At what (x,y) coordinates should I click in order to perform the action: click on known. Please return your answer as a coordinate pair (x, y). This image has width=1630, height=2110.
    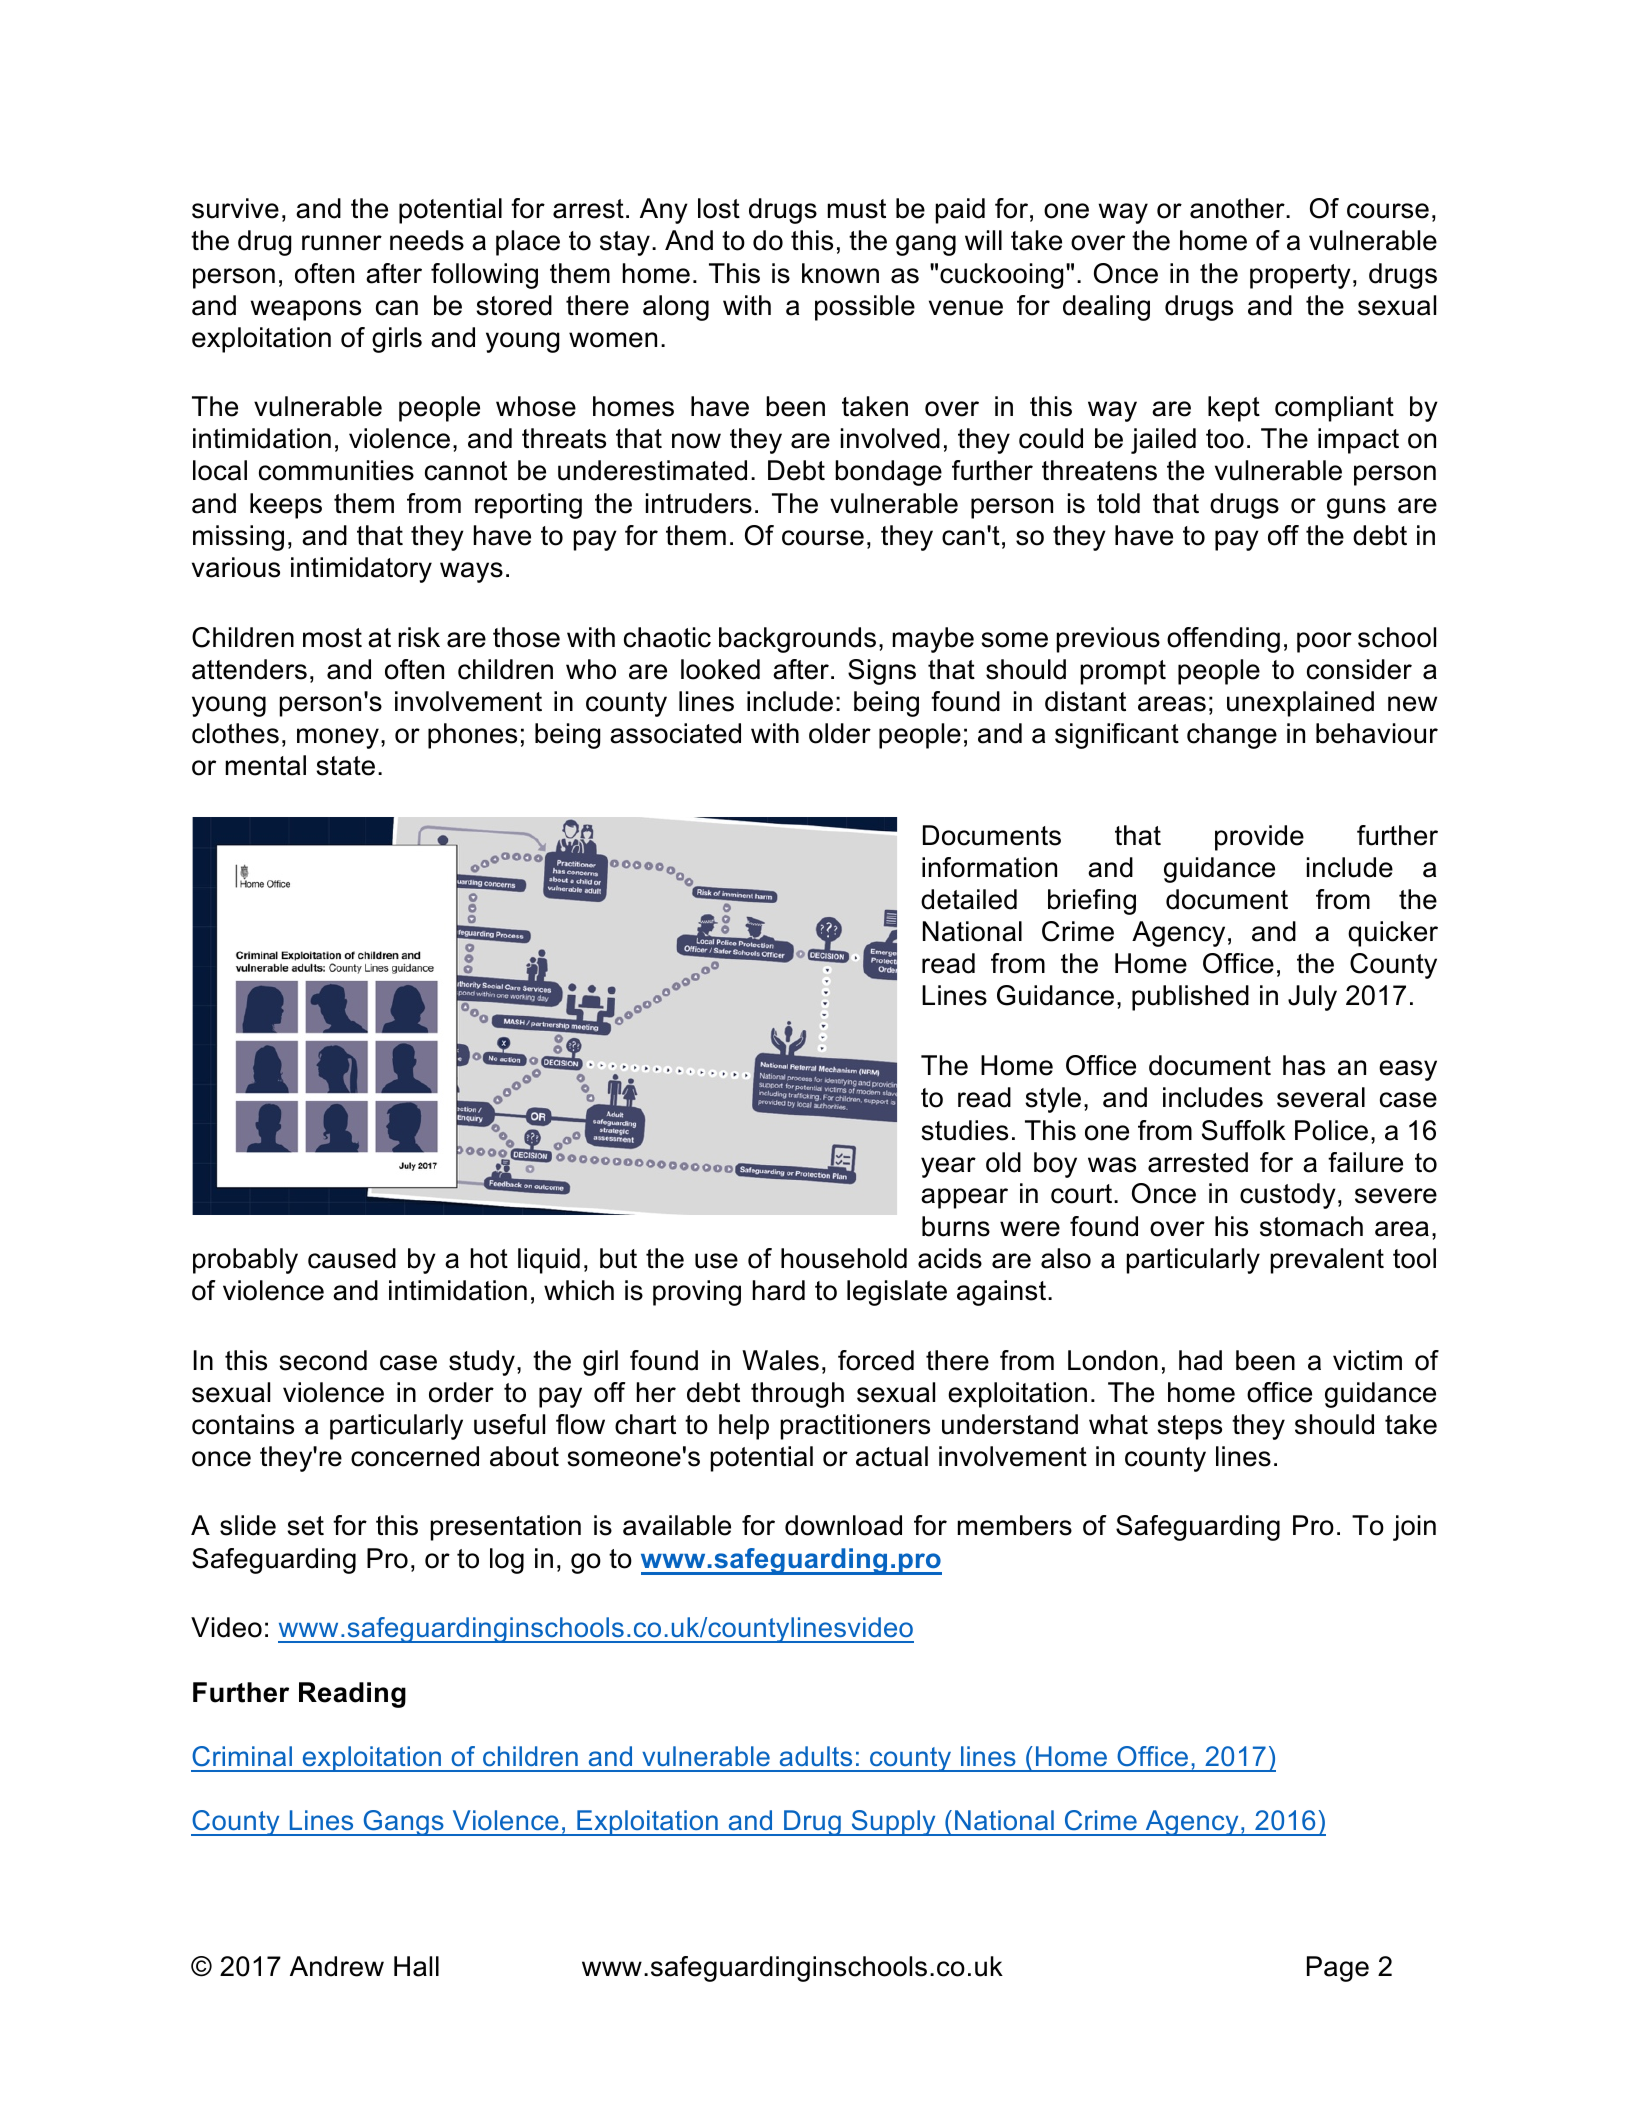
    Looking at the image, I should click on (840, 273).
